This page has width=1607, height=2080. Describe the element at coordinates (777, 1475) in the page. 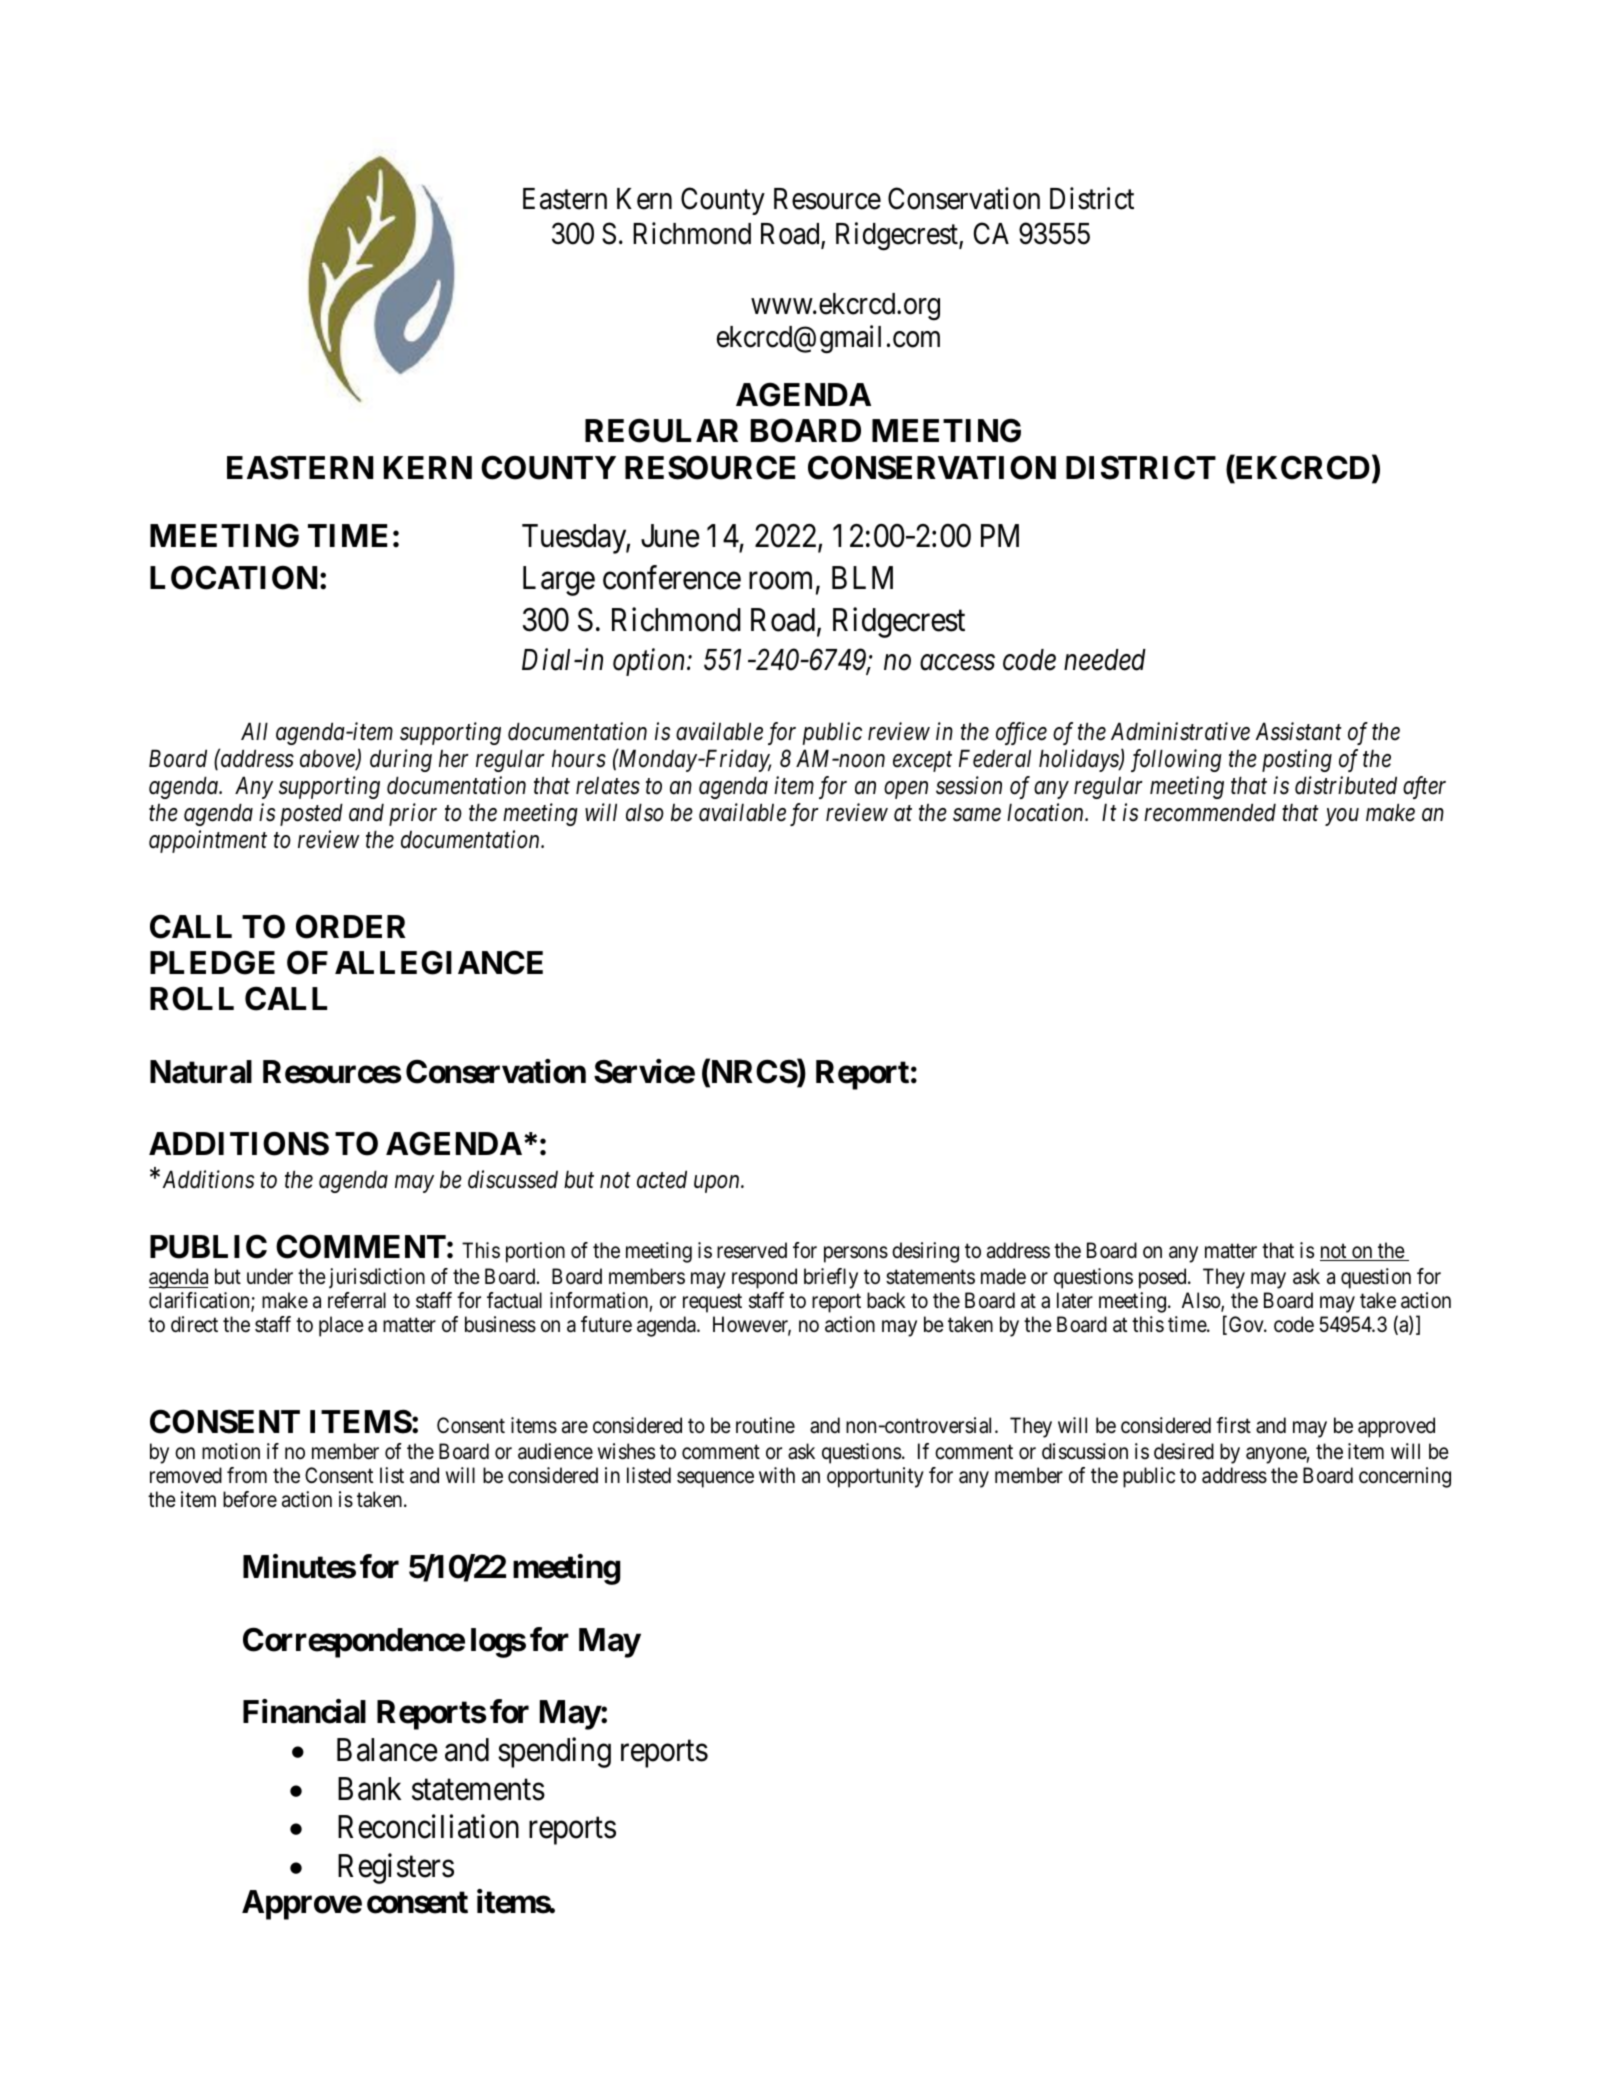

I see `with` at that location.
